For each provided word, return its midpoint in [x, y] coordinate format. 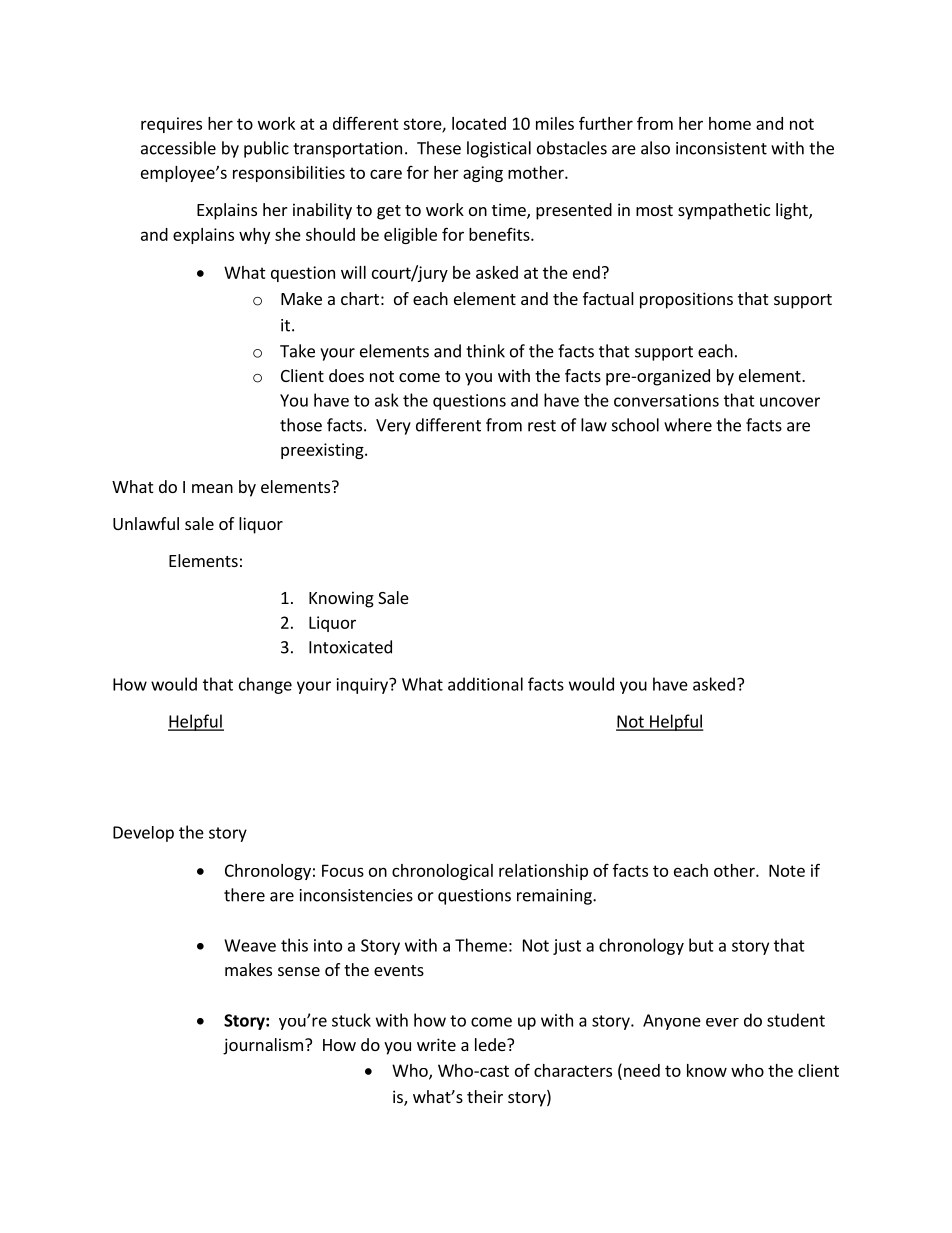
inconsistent [721, 148]
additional [485, 684]
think [485, 351]
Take [297, 351]
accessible [178, 148]
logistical [499, 149]
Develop [143, 834]
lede [491, 1044]
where [688, 425]
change [265, 685]
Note [787, 870]
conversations [666, 400]
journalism [263, 1046]
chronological [442, 872]
